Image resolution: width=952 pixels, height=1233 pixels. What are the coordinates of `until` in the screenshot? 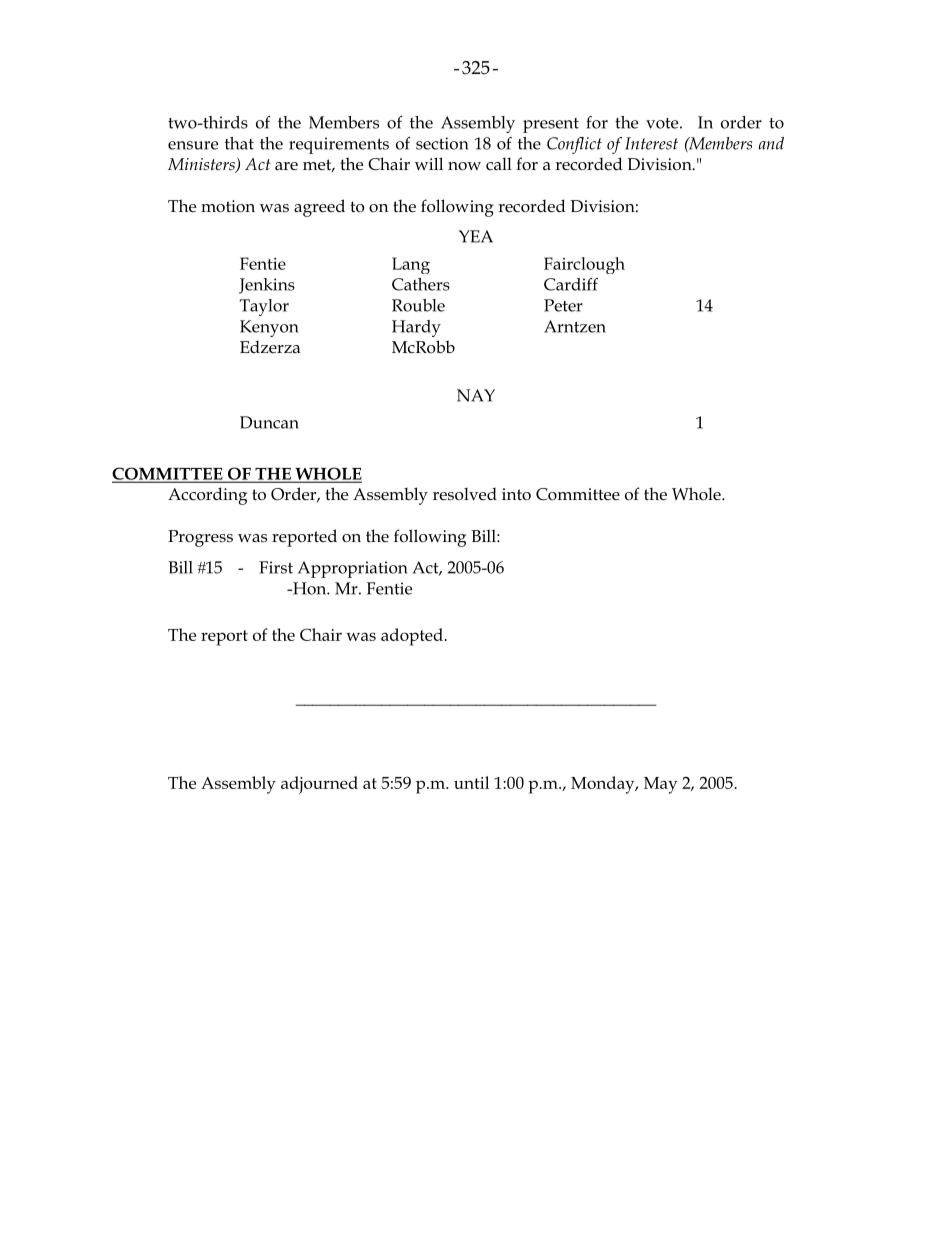 It's located at (471, 782).
